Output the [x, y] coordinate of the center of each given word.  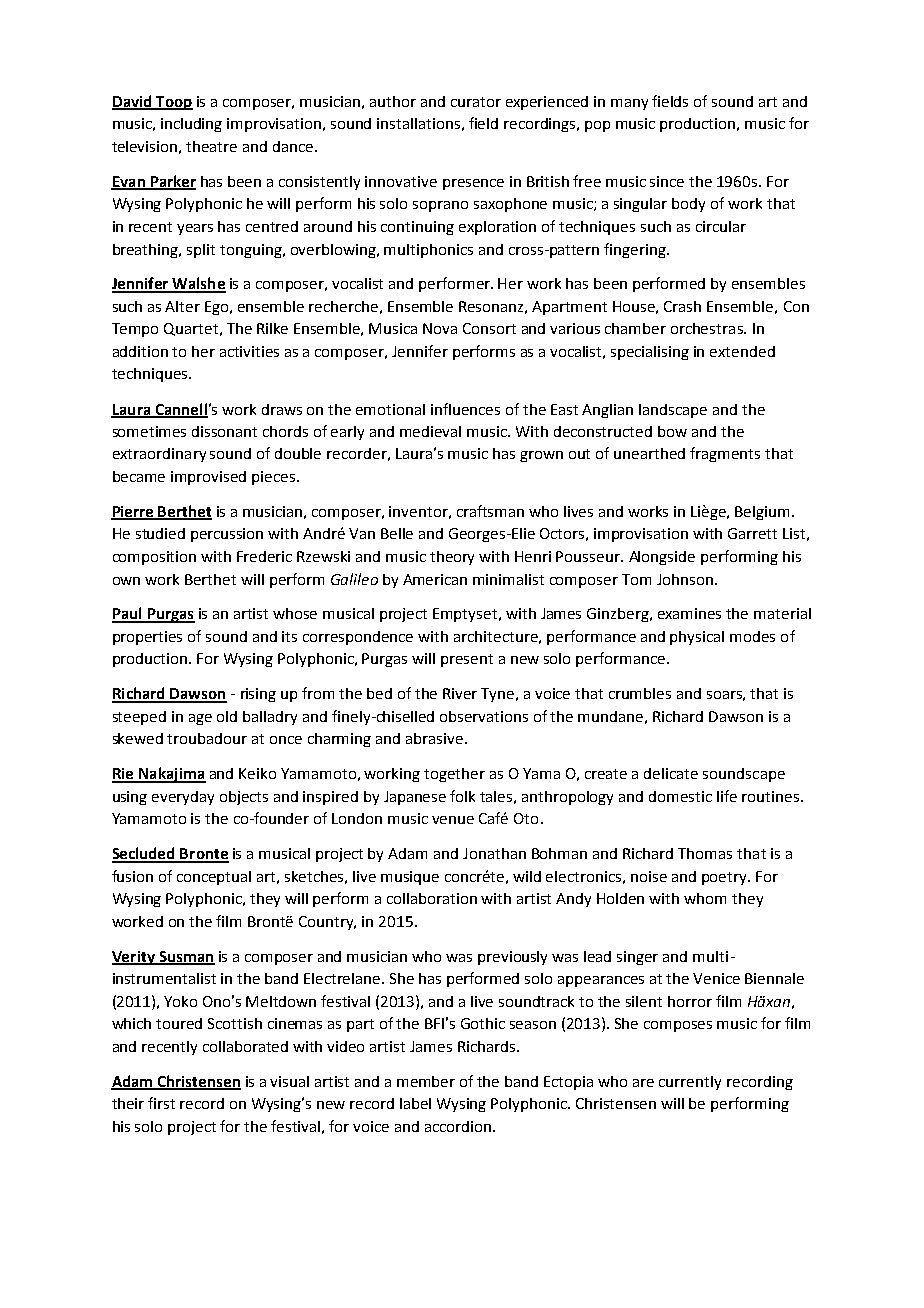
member [426, 1081]
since [667, 181]
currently [690, 1083]
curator [476, 102]
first [161, 1103]
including [191, 125]
